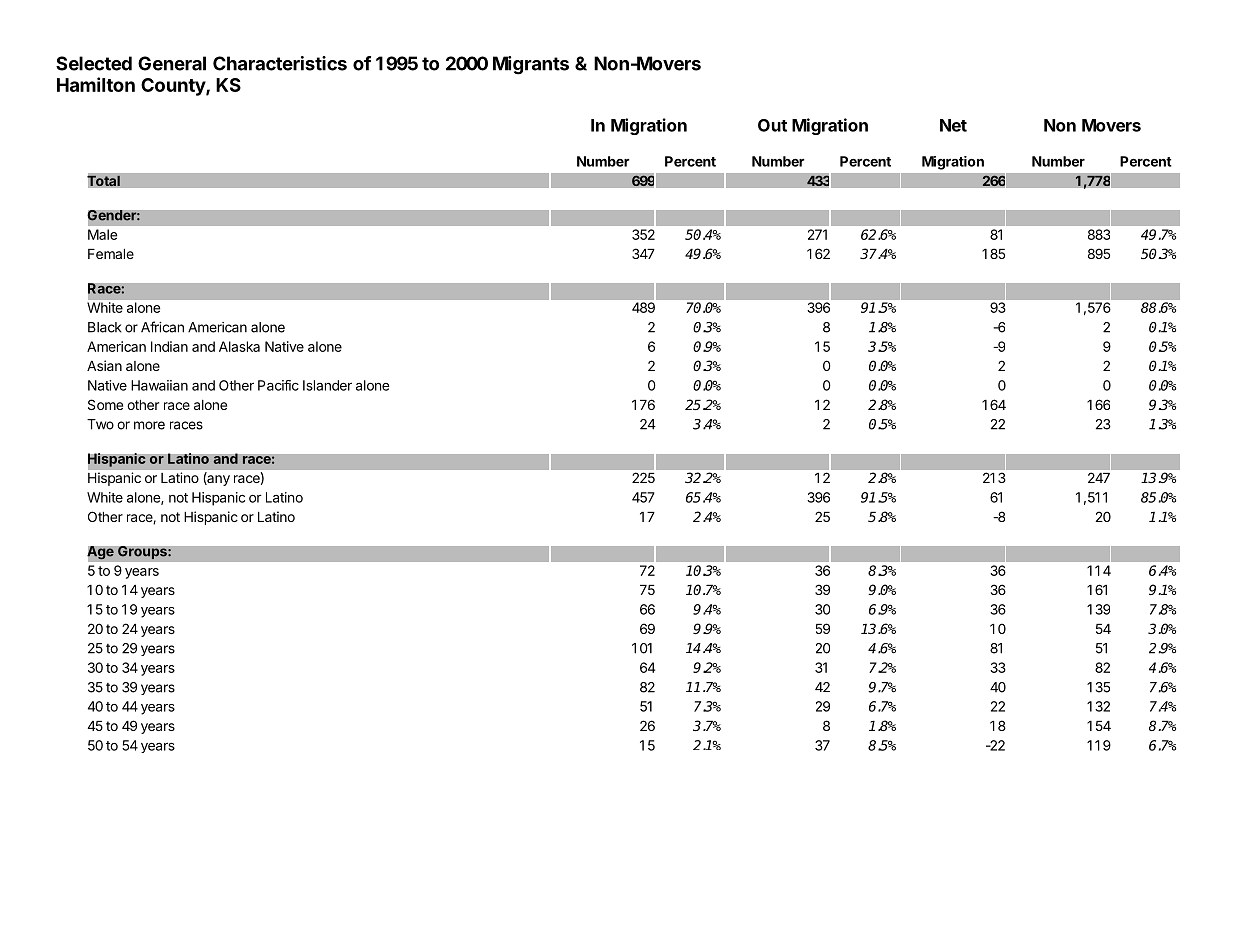  I want to click on Out, so click(772, 125).
